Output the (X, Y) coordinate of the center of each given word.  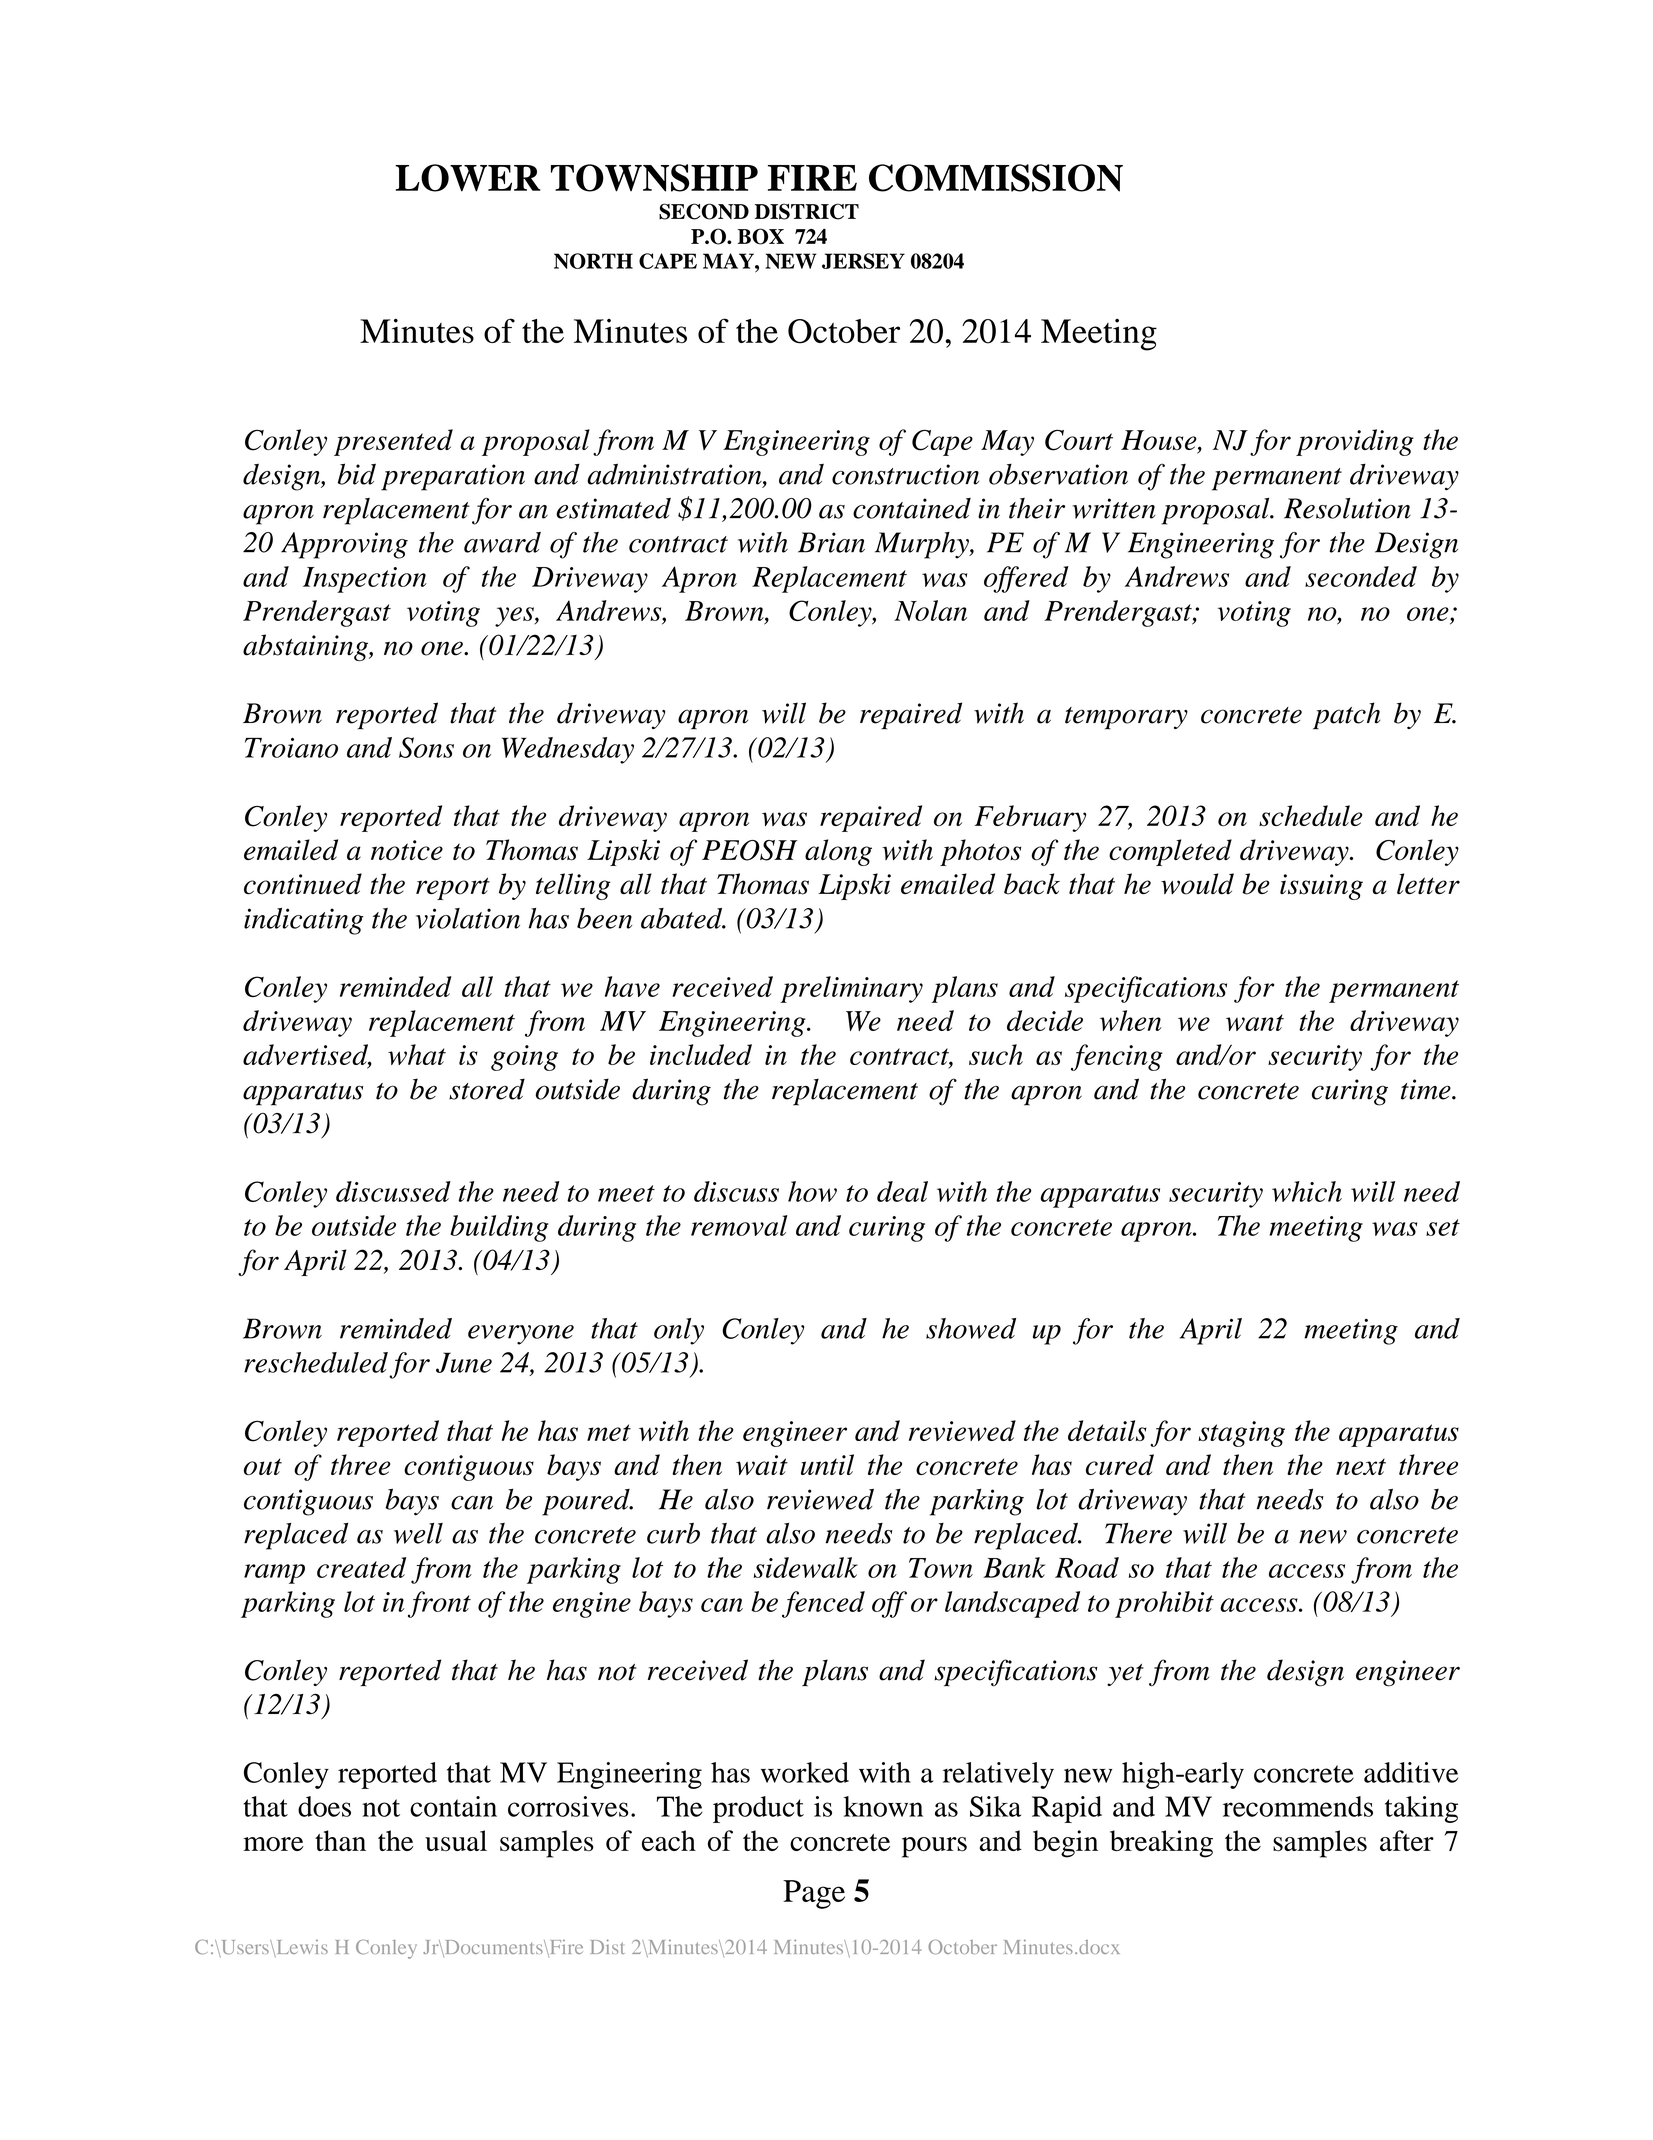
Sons (426, 747)
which (1307, 1191)
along (838, 852)
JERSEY (863, 261)
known (883, 1806)
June (464, 1362)
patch (1347, 716)
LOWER (467, 178)
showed (971, 1328)
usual (456, 1840)
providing (1355, 442)
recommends (1298, 1806)
